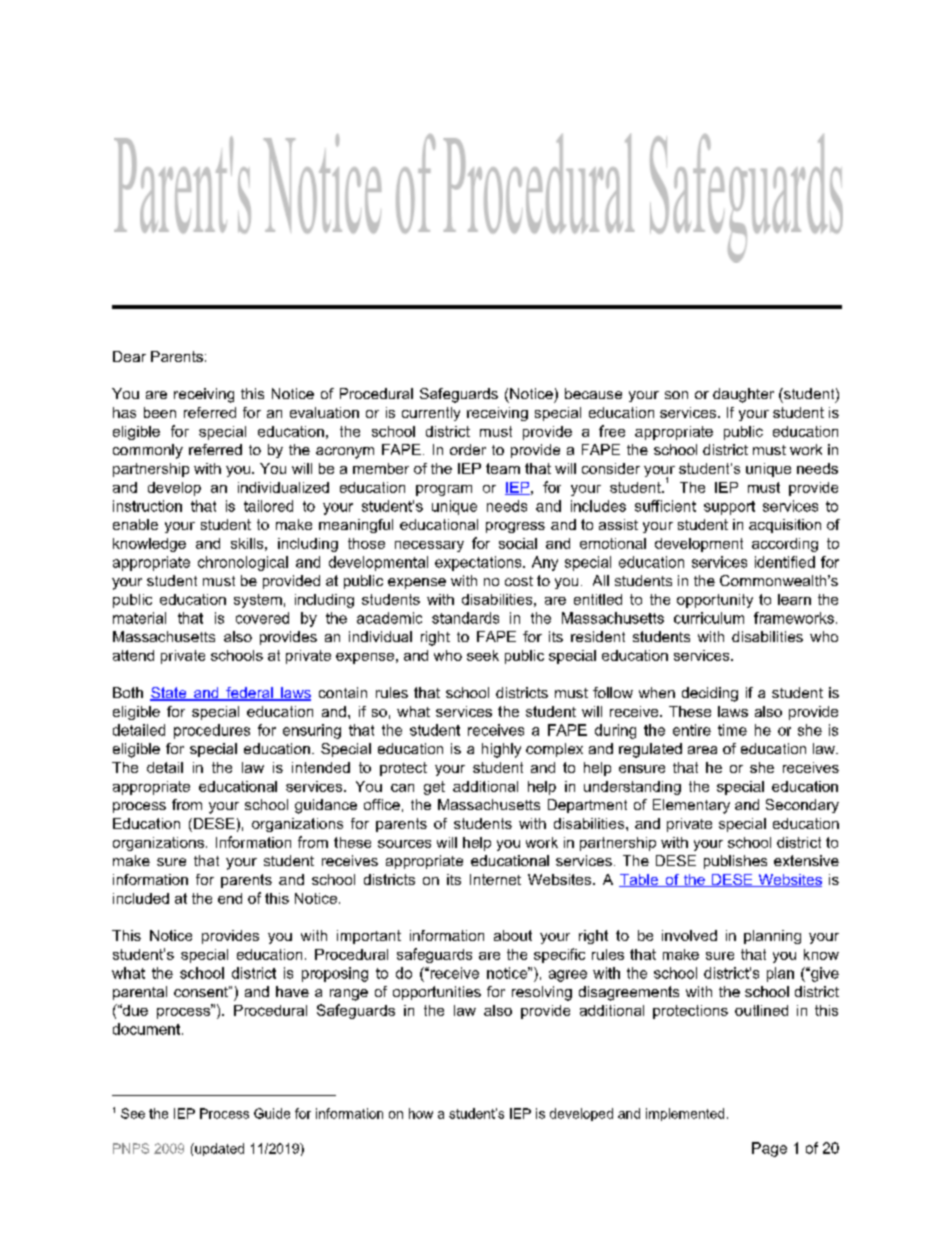 Image resolution: width=952 pixels, height=1233 pixels. I want to click on been, so click(160, 412).
